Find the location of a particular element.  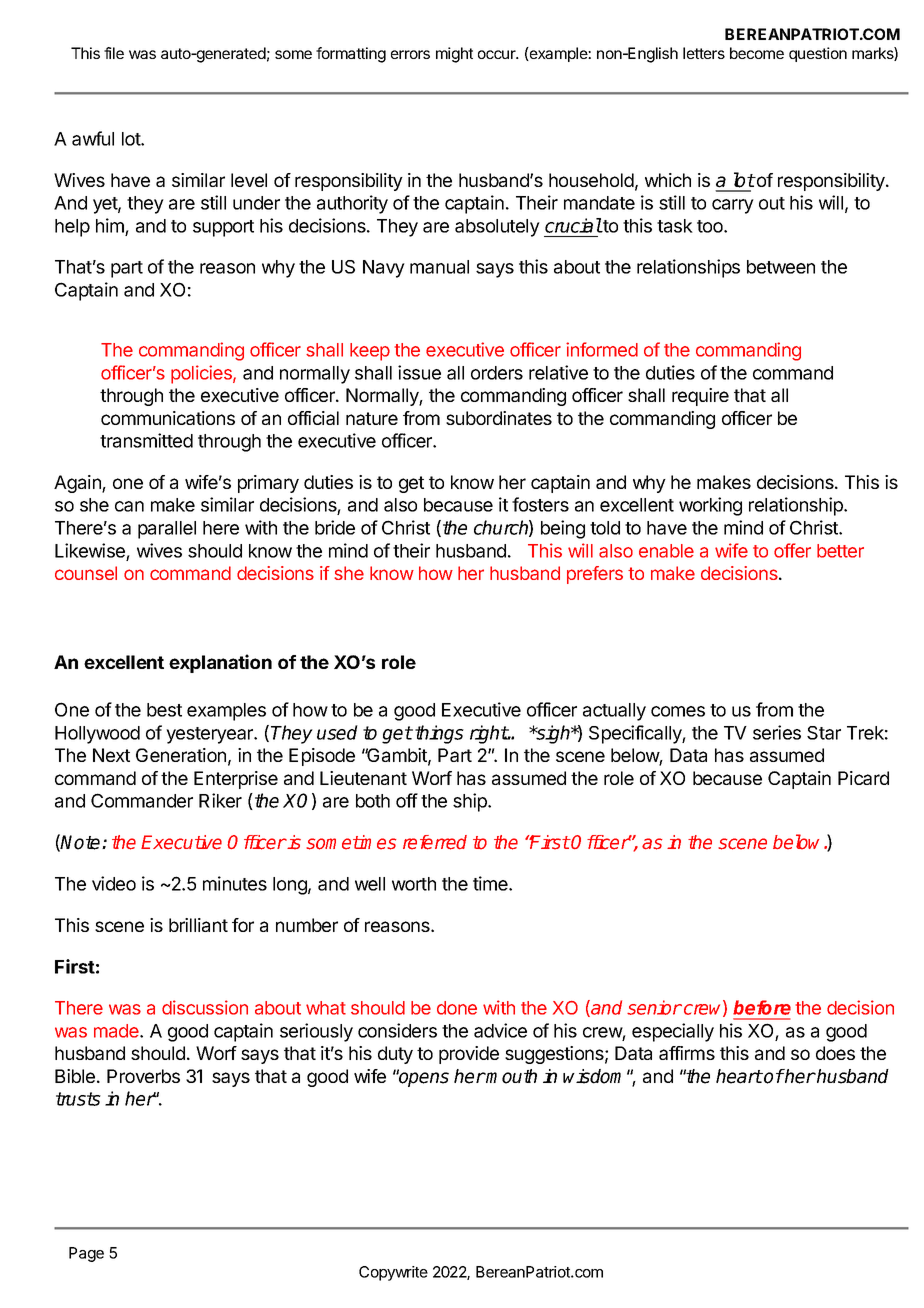

file is located at coordinates (114, 53).
